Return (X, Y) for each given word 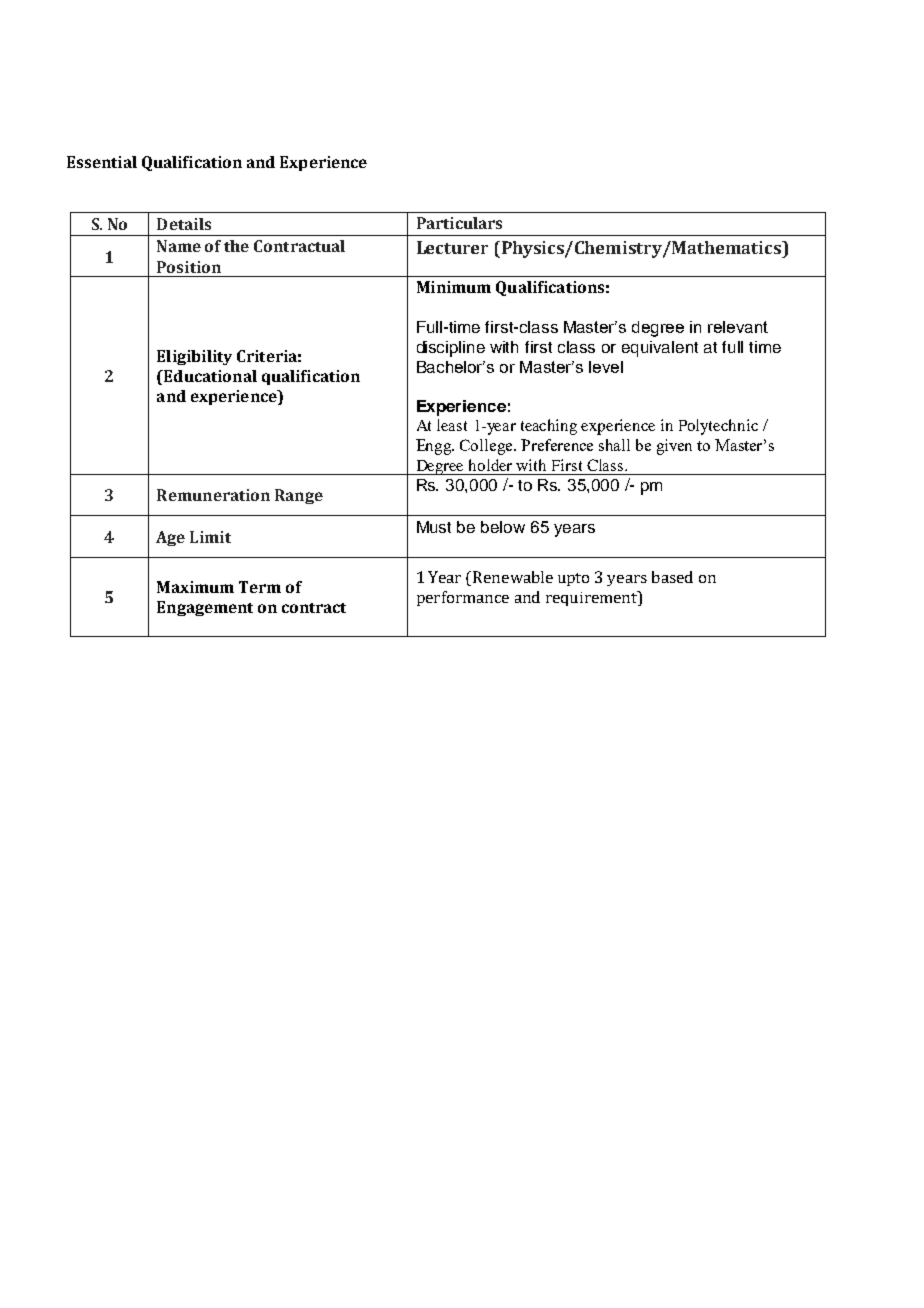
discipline (451, 349)
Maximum (195, 587)
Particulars (459, 223)
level (606, 367)
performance (463, 598)
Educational (209, 376)
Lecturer (452, 247)
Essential (102, 162)
